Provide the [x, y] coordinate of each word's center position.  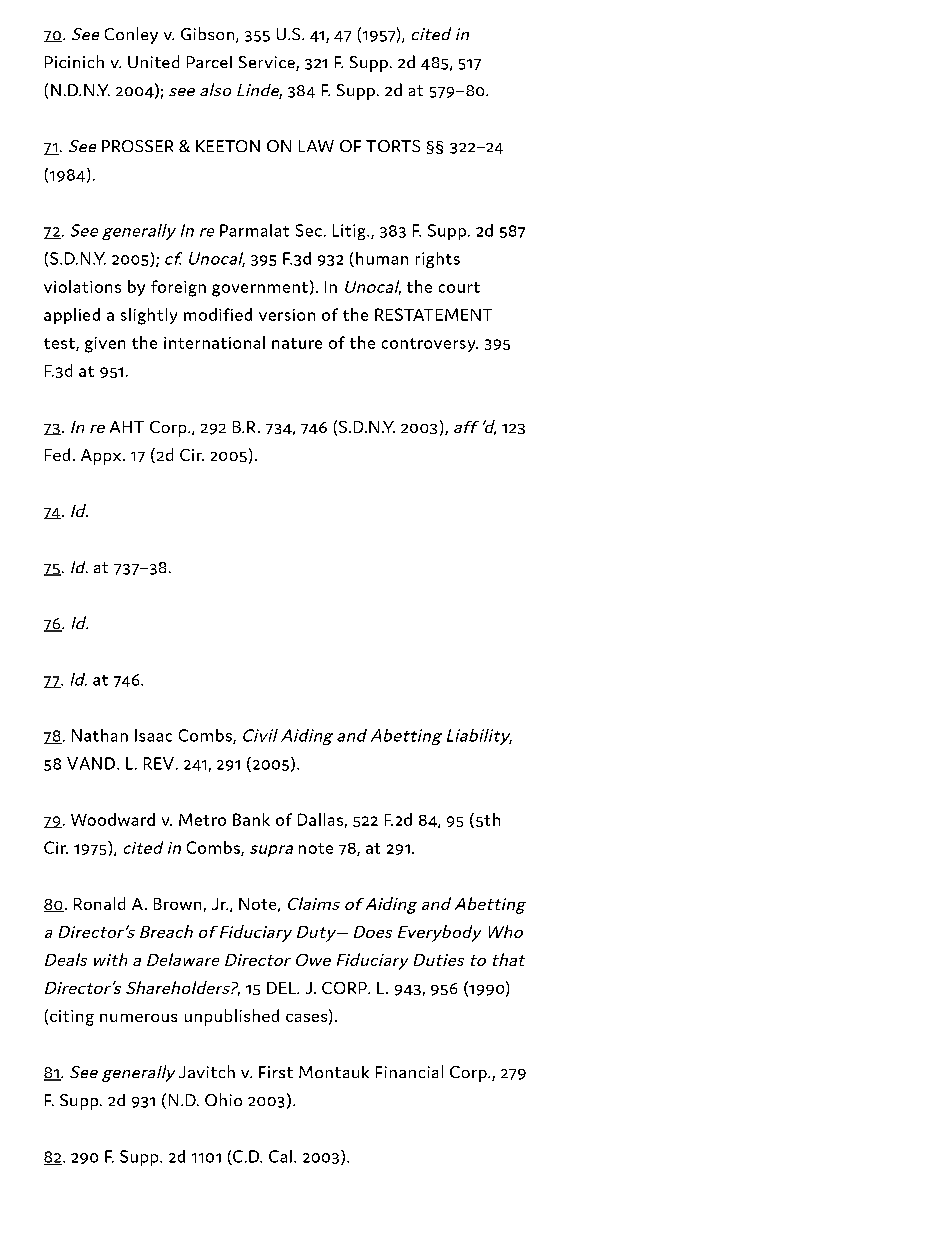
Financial [409, 1071]
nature [297, 343]
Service [268, 63]
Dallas [320, 819]
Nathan [100, 735]
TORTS [393, 146]
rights [438, 260]
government [260, 289]
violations [82, 286]
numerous [138, 1018]
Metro [202, 819]
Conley [131, 35]
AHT [127, 427]
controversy [430, 345]
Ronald [99, 903]
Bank [251, 819]
